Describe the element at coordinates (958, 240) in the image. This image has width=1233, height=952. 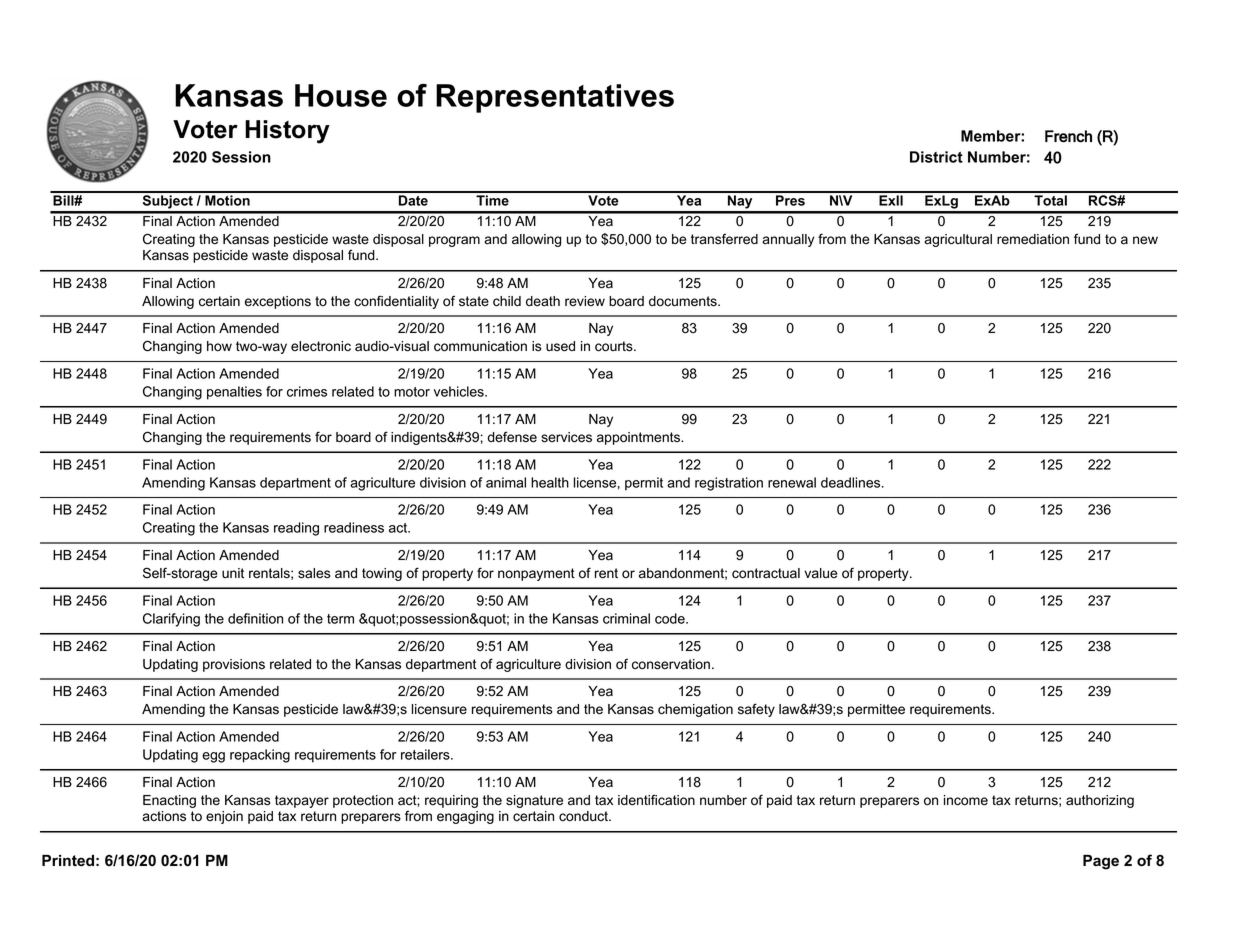
I see `agricultural` at that location.
